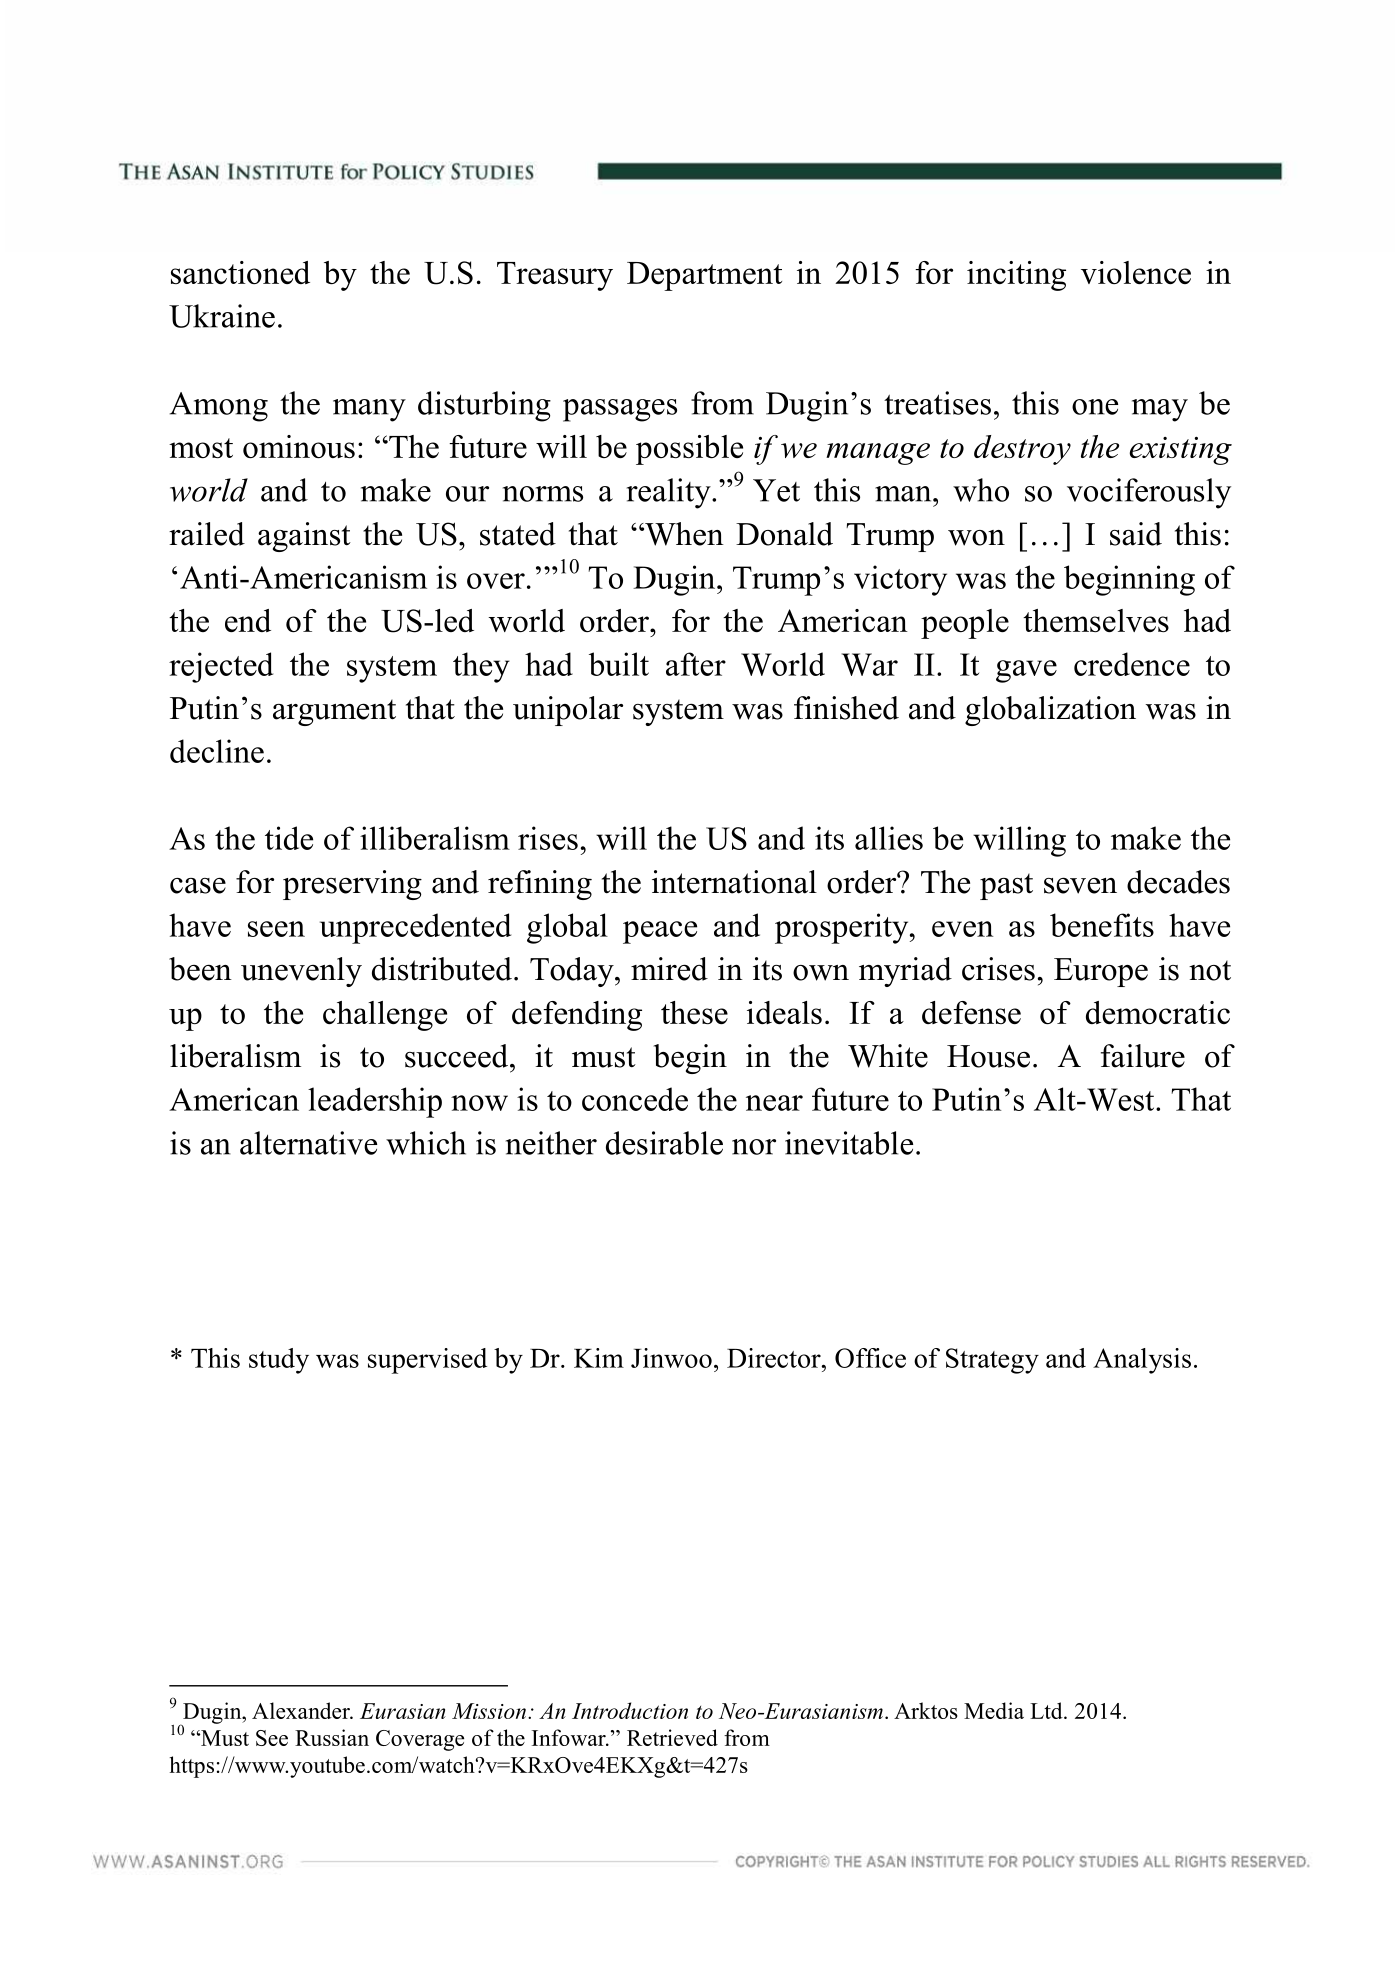 The height and width of the screenshot is (1979, 1400). Describe the element at coordinates (304, 537) in the screenshot. I see `against` at that location.
